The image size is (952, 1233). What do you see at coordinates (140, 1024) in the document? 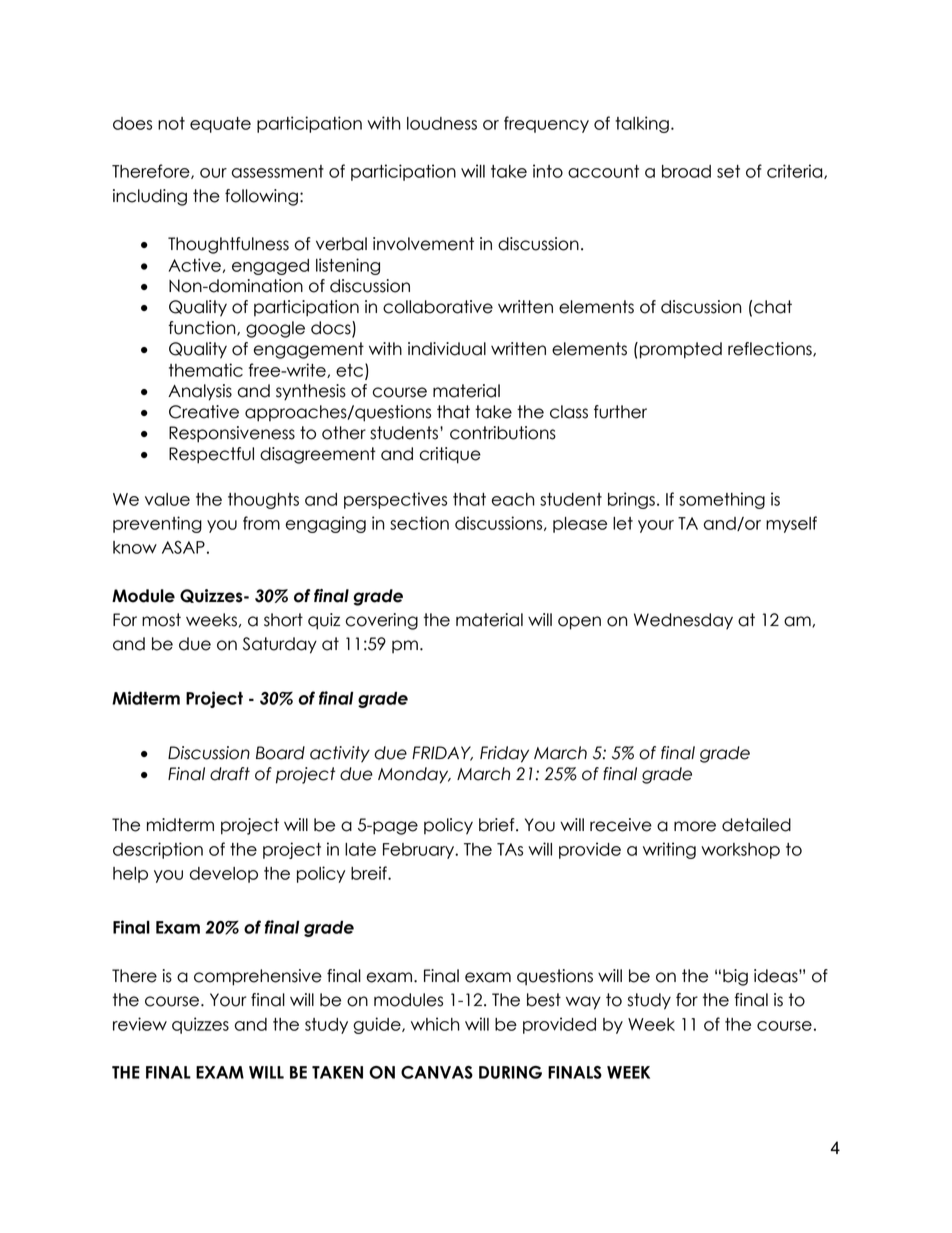
I see `review` at bounding box center [140, 1024].
